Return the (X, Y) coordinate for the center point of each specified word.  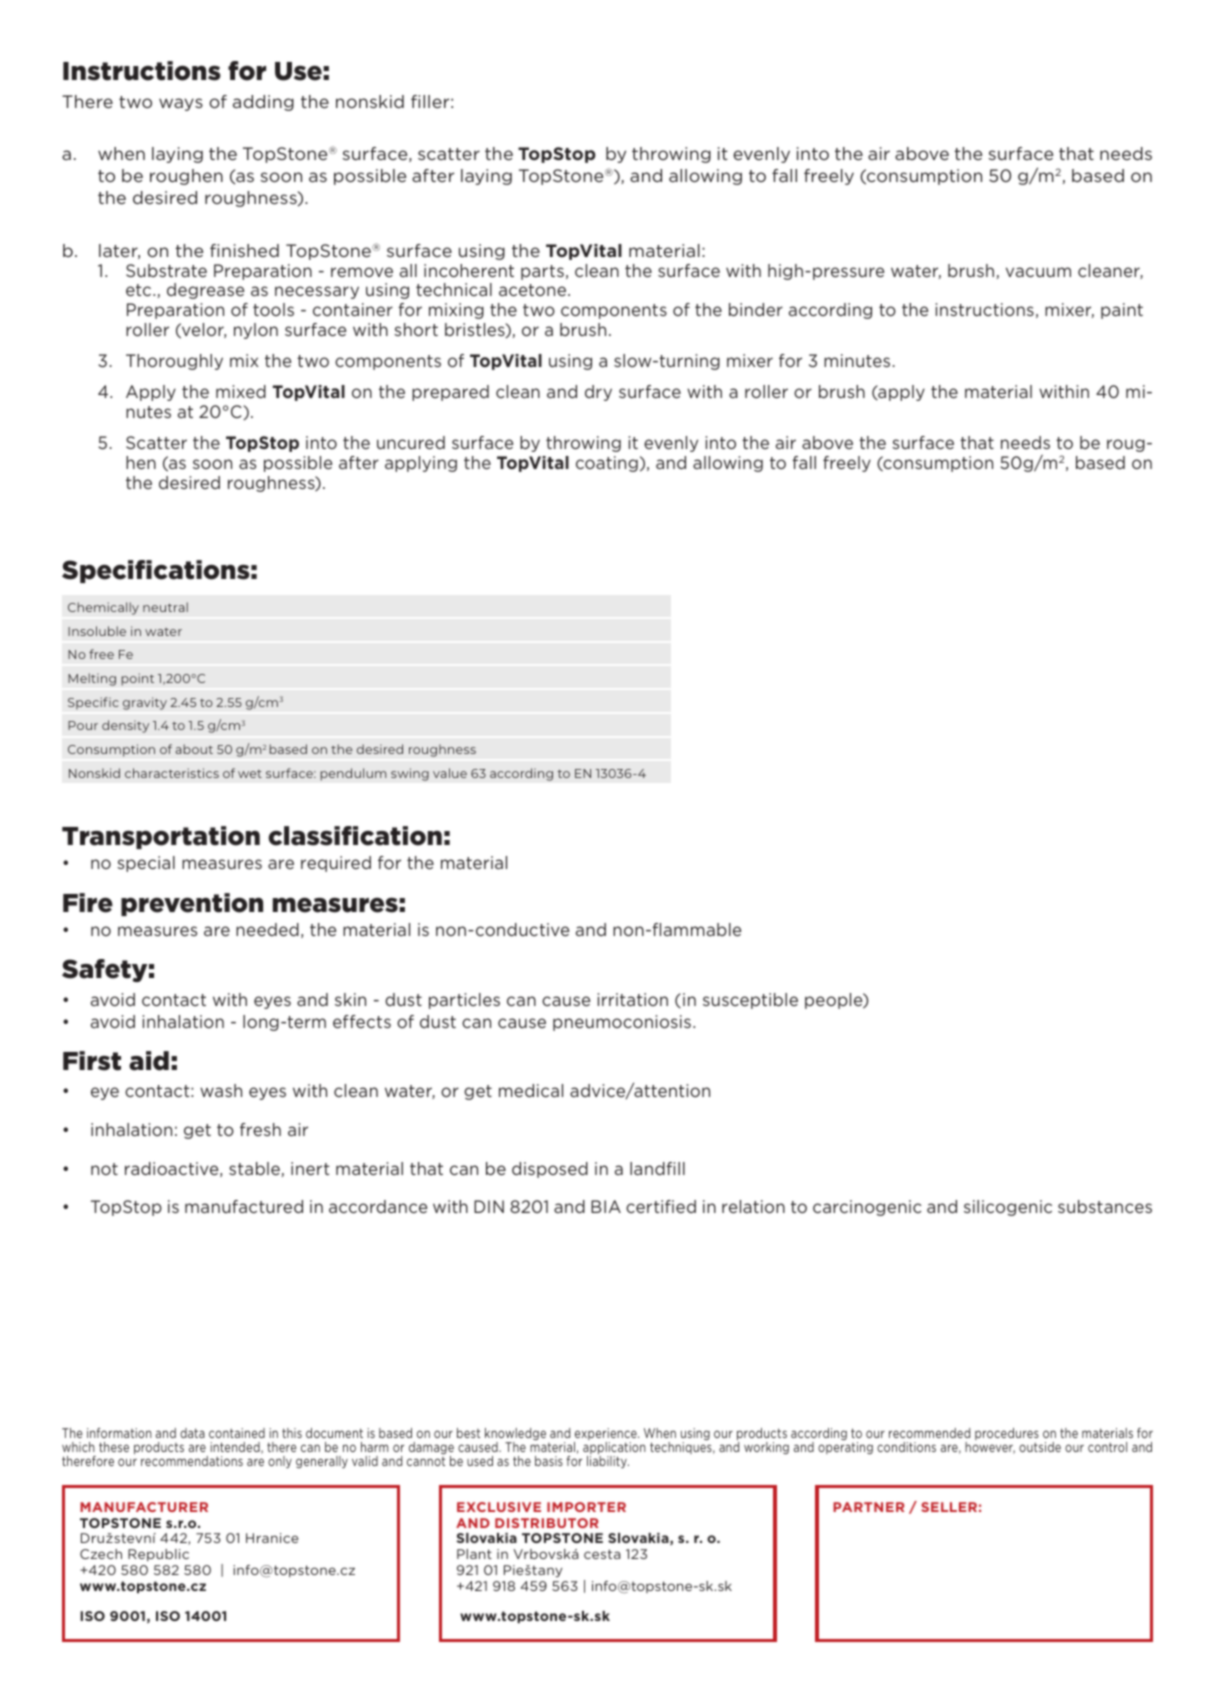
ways (181, 104)
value (450, 773)
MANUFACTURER (144, 1507)
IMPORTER (586, 1507)
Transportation (161, 837)
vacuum (1038, 272)
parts (542, 272)
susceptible (750, 1001)
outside (1040, 1447)
